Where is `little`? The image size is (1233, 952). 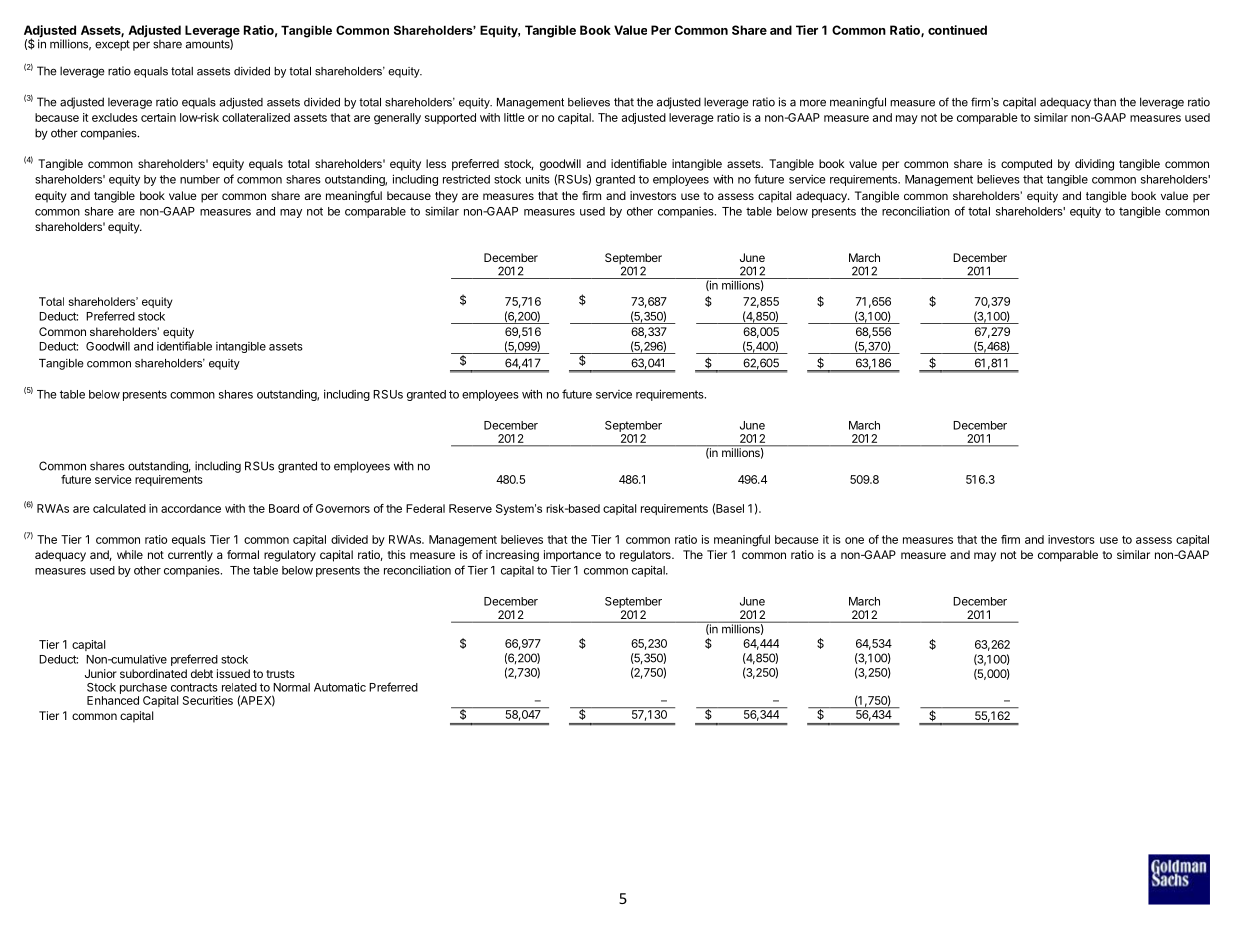
little is located at coordinates (514, 117).
